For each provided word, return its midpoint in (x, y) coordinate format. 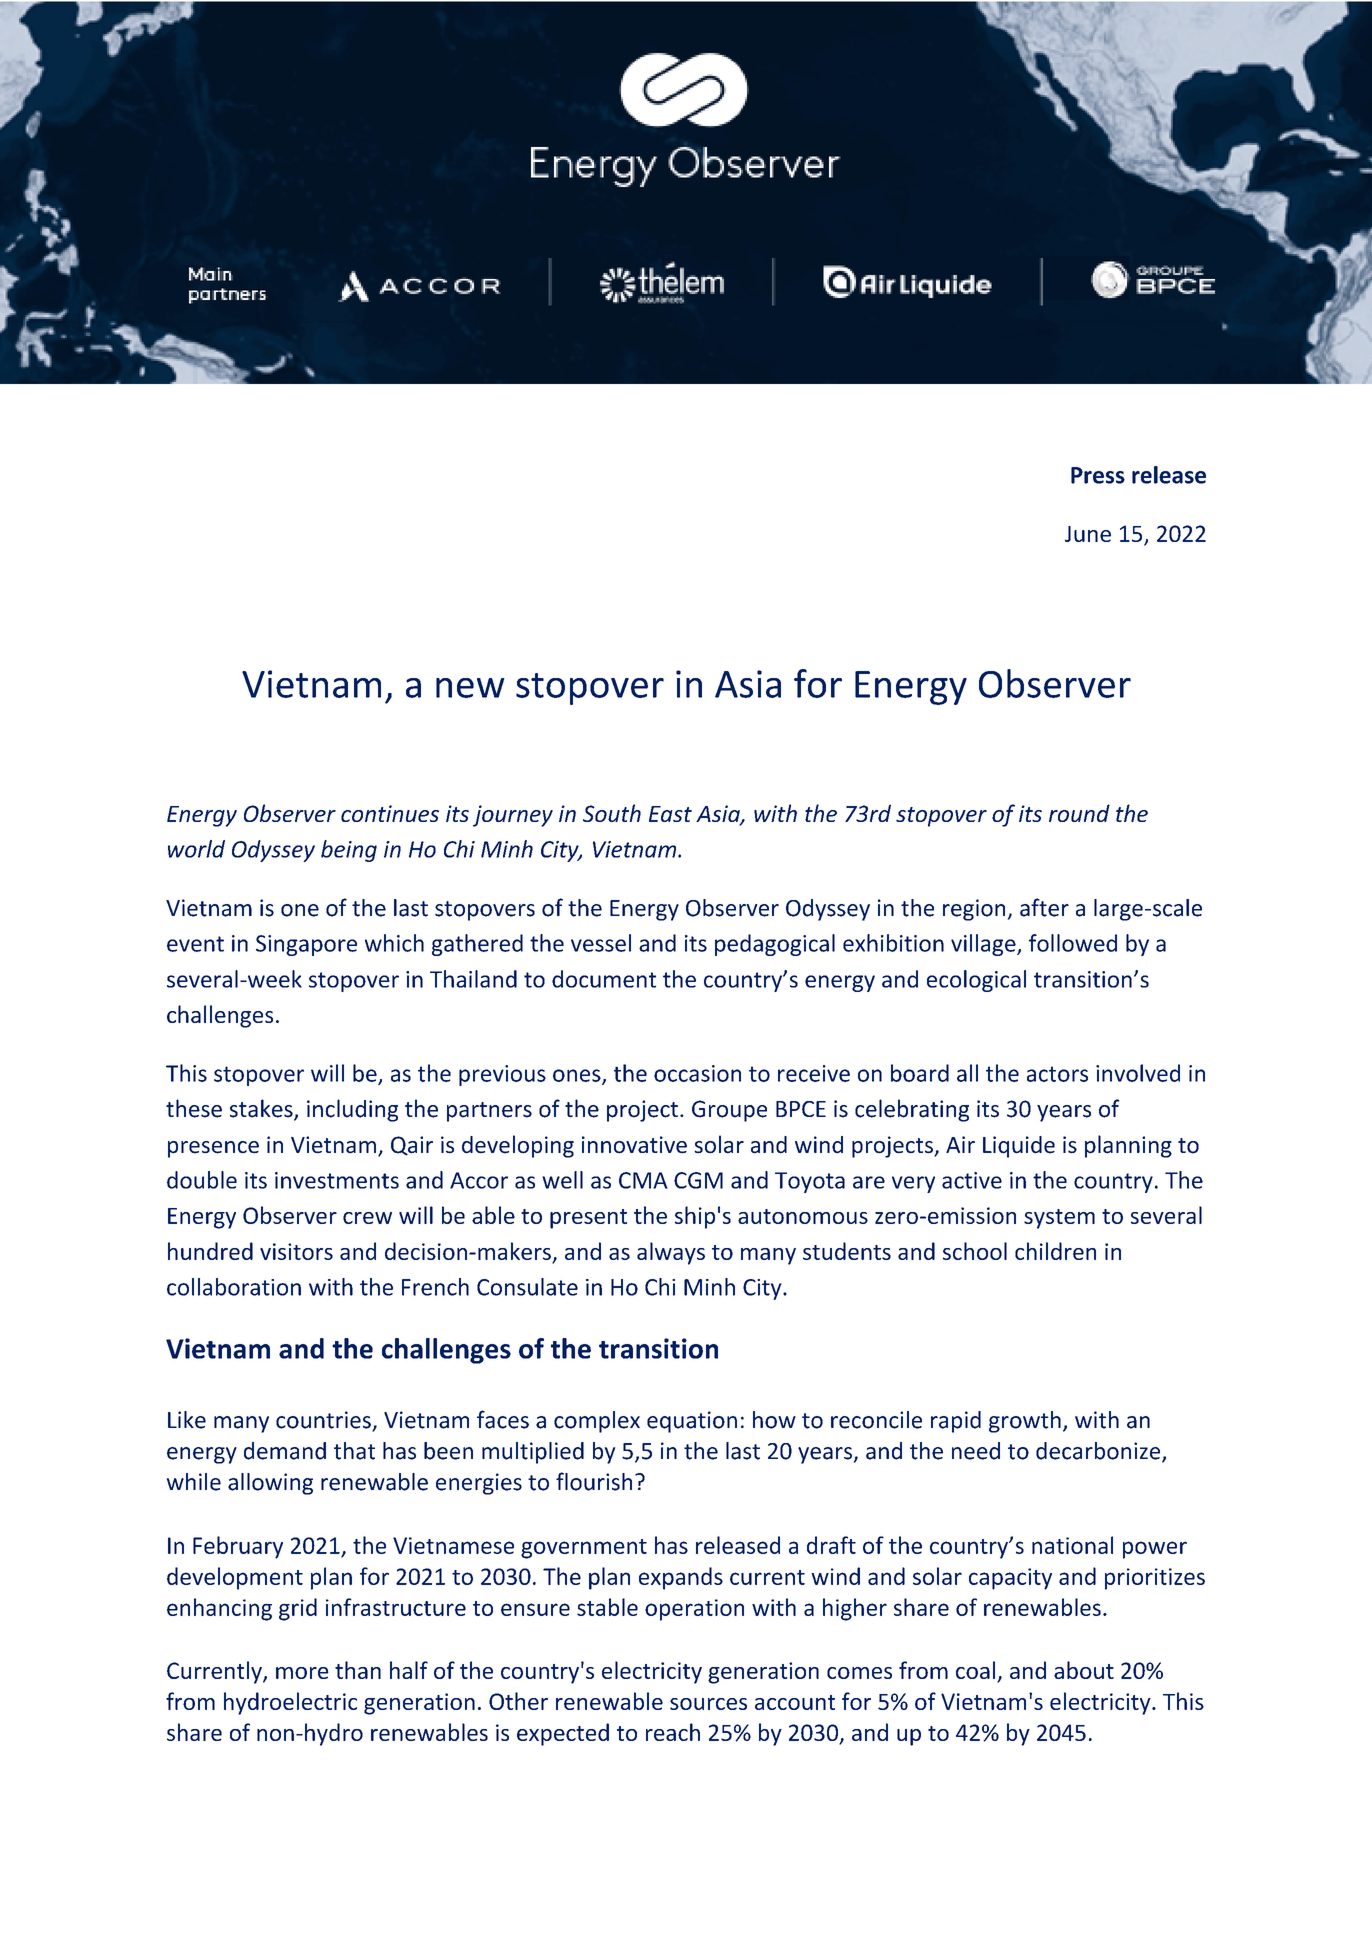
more (302, 1673)
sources (708, 1704)
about (1084, 1670)
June (1088, 534)
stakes (262, 1109)
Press (1098, 475)
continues (390, 813)
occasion (697, 1073)
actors (1057, 1074)
